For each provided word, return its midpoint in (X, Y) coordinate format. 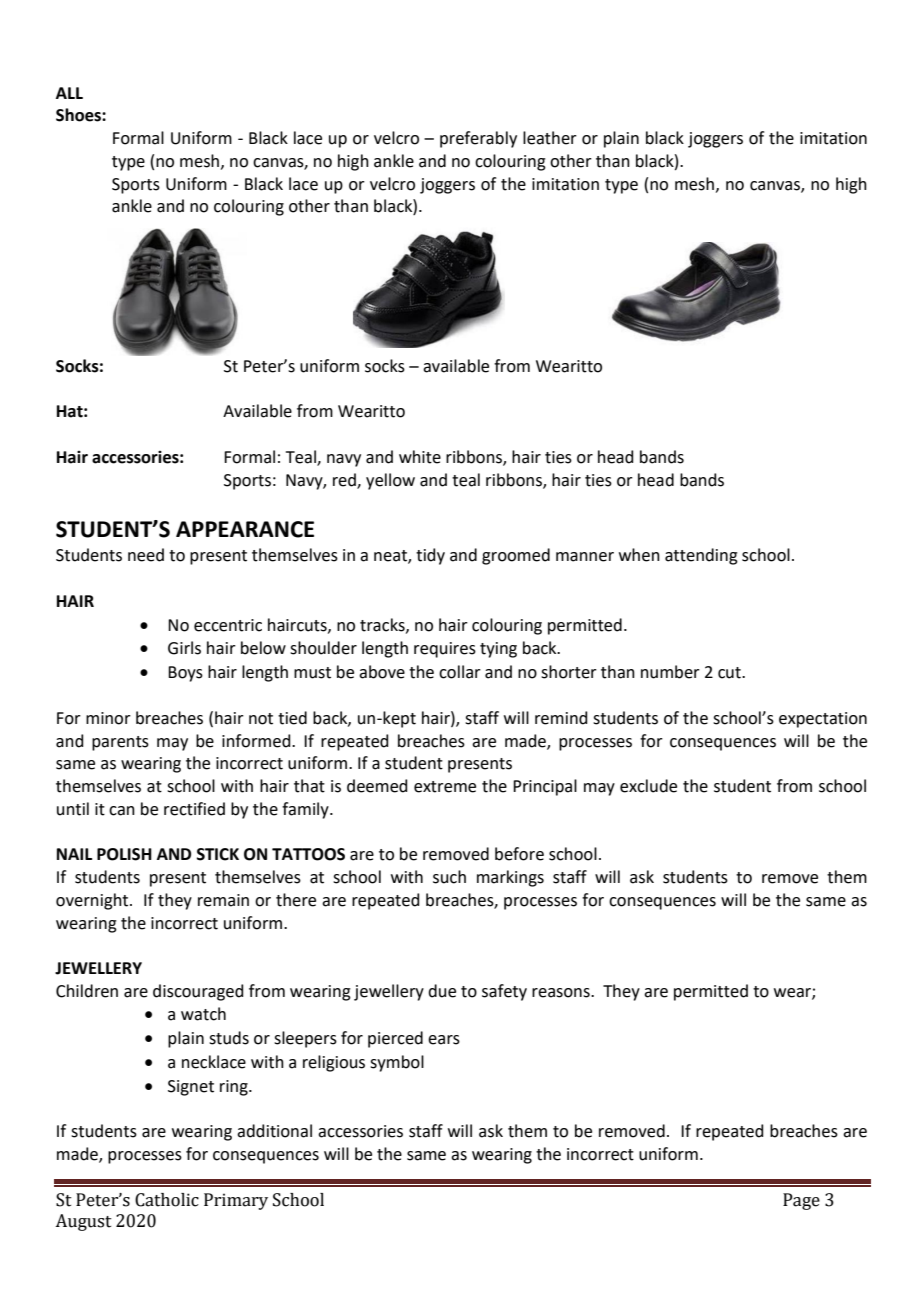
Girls (184, 648)
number (670, 672)
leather (550, 138)
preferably (478, 139)
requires (445, 650)
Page (801, 1201)
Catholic (167, 1200)
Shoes (79, 115)
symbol (397, 1063)
